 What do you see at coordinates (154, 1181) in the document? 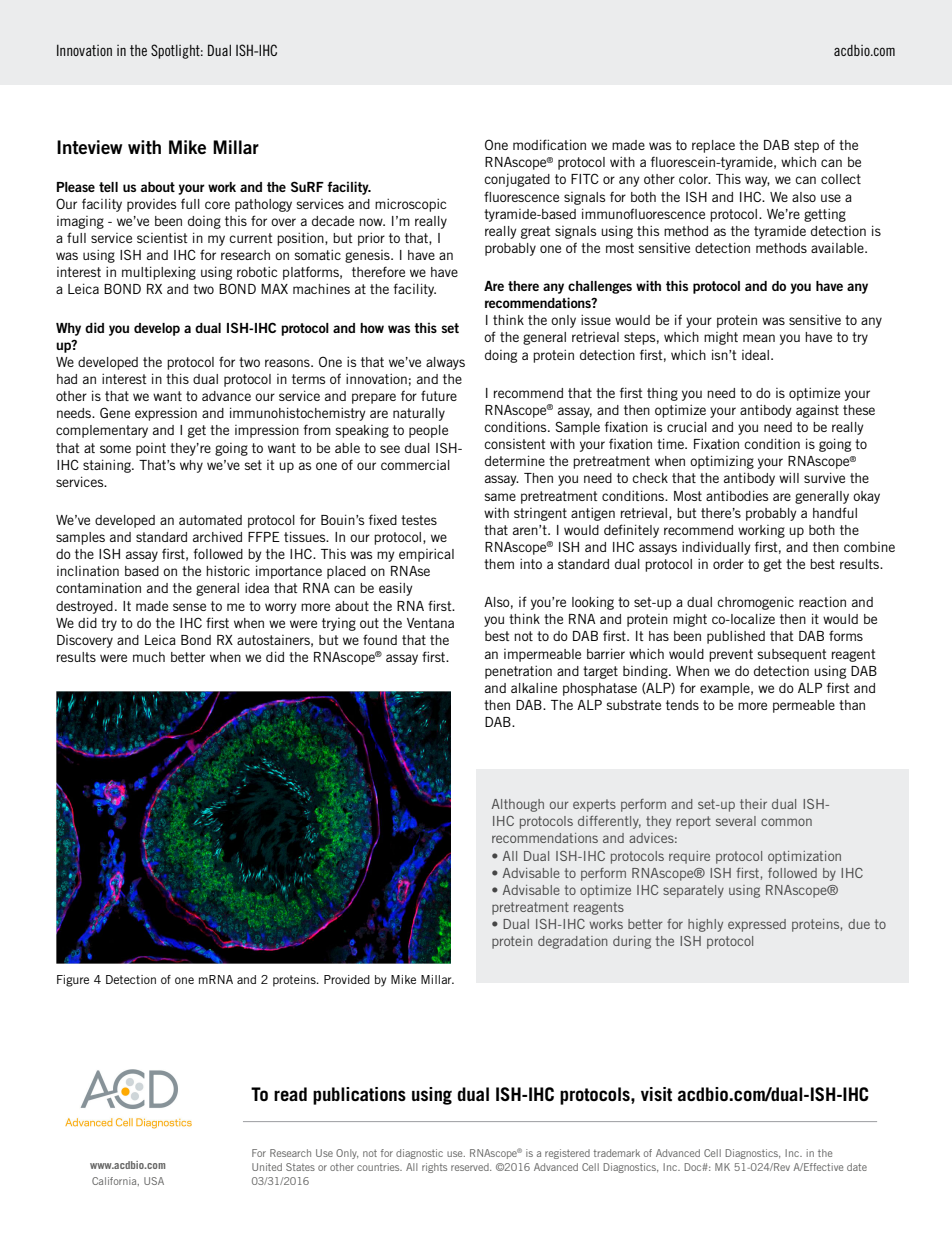
I see `USA` at bounding box center [154, 1181].
